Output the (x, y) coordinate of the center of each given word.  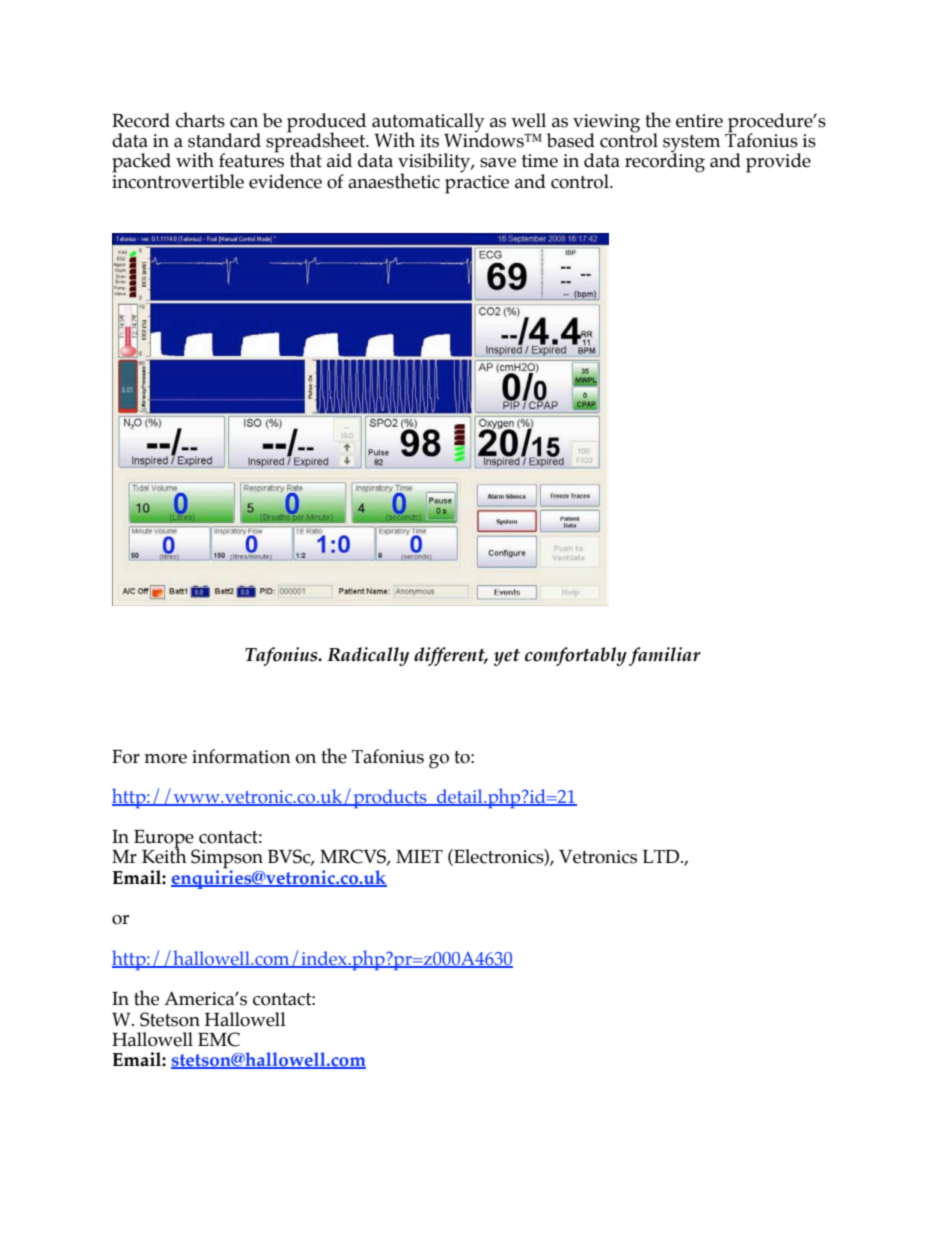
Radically (368, 656)
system (691, 145)
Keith (164, 855)
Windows (485, 139)
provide (778, 163)
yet (507, 657)
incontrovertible (178, 180)
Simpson (227, 860)
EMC (219, 1039)
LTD (661, 856)
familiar (665, 656)
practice (477, 184)
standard (224, 140)
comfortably (576, 656)
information (241, 756)
